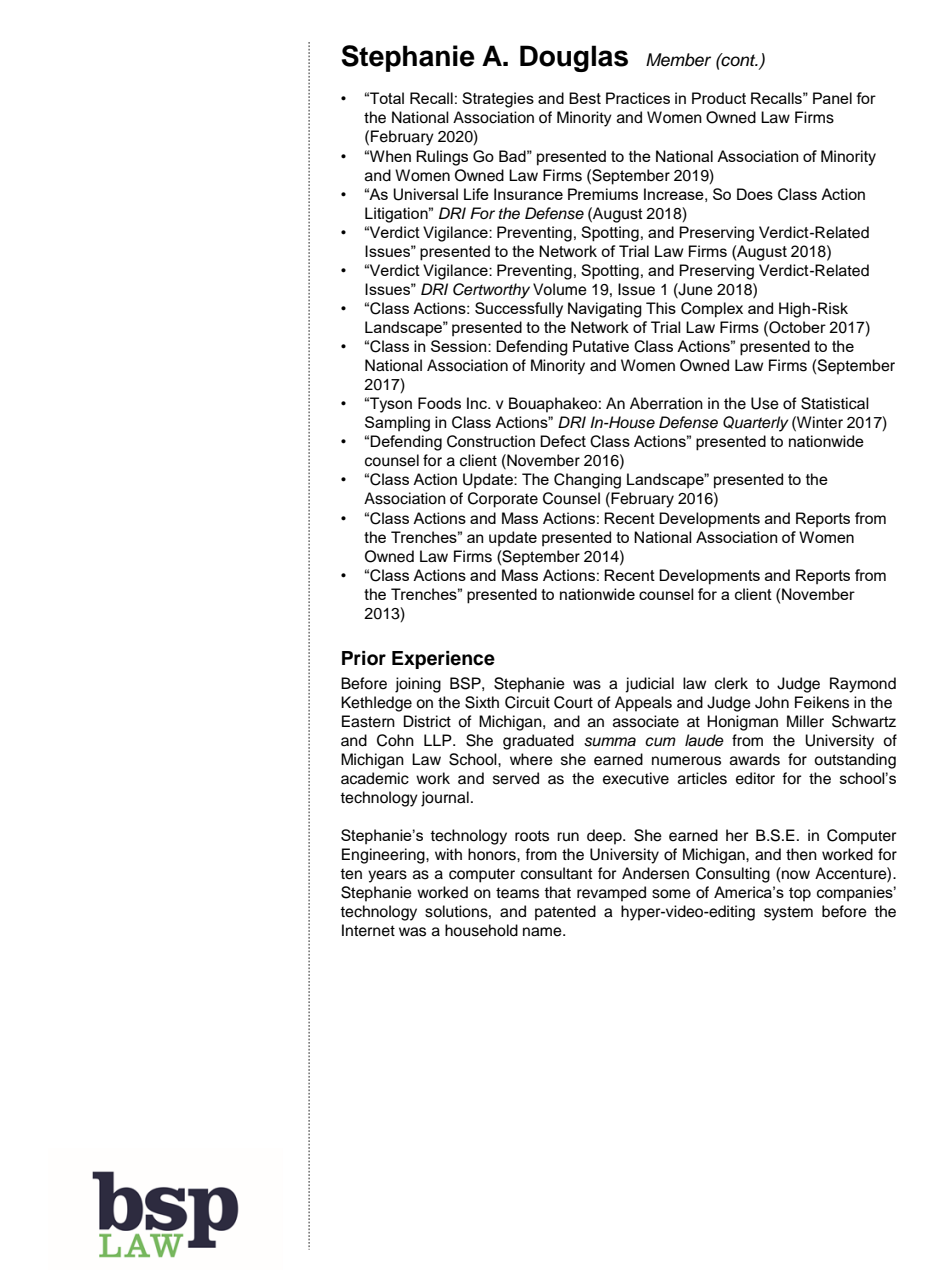  What do you see at coordinates (498, 100) in the screenshot?
I see `Strategies` at bounding box center [498, 100].
